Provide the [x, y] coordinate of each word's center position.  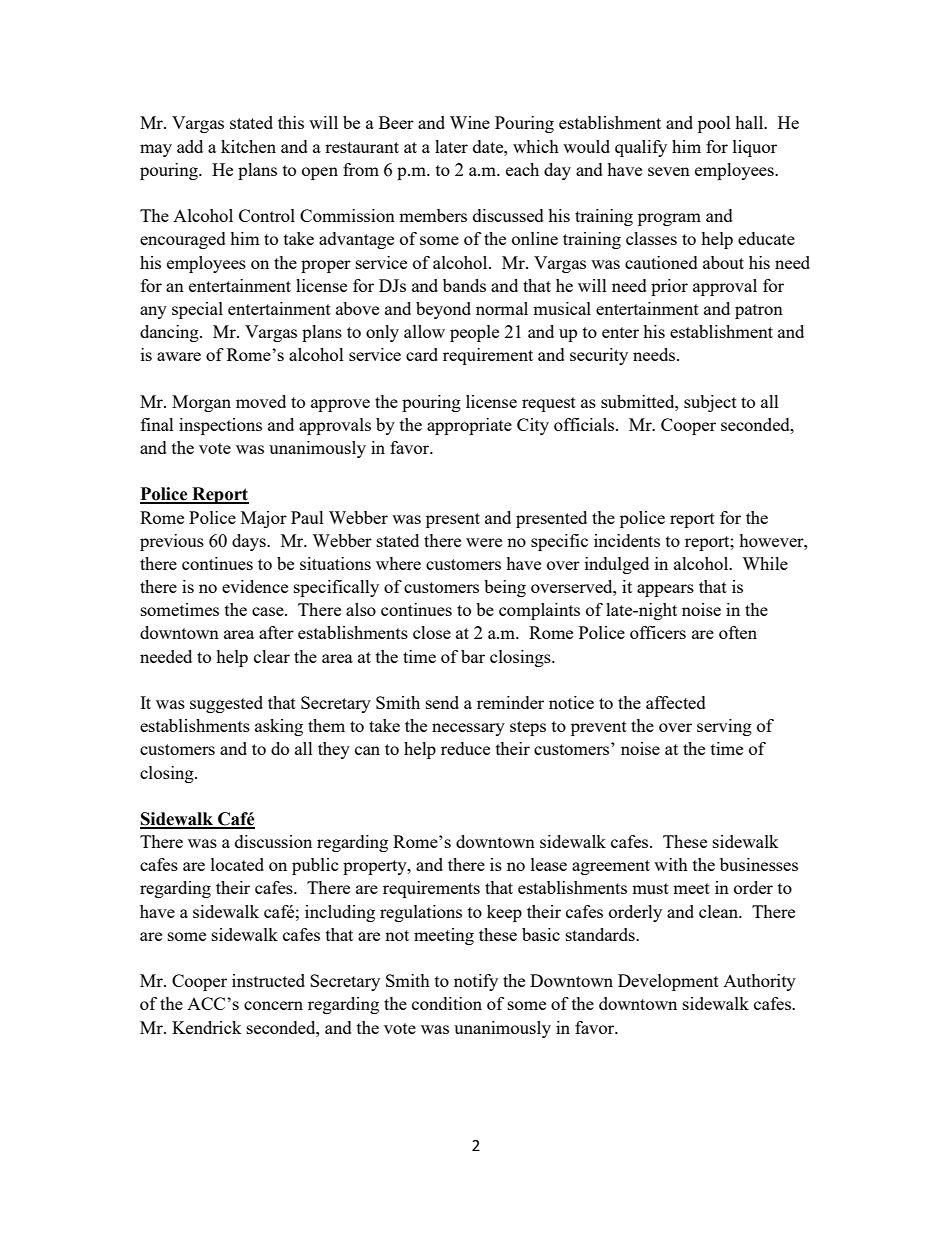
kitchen [248, 146]
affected [676, 702]
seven [669, 171]
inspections [220, 426]
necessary [468, 729]
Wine [470, 122]
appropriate [469, 426]
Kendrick [207, 1027]
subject [710, 403]
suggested [226, 704]
